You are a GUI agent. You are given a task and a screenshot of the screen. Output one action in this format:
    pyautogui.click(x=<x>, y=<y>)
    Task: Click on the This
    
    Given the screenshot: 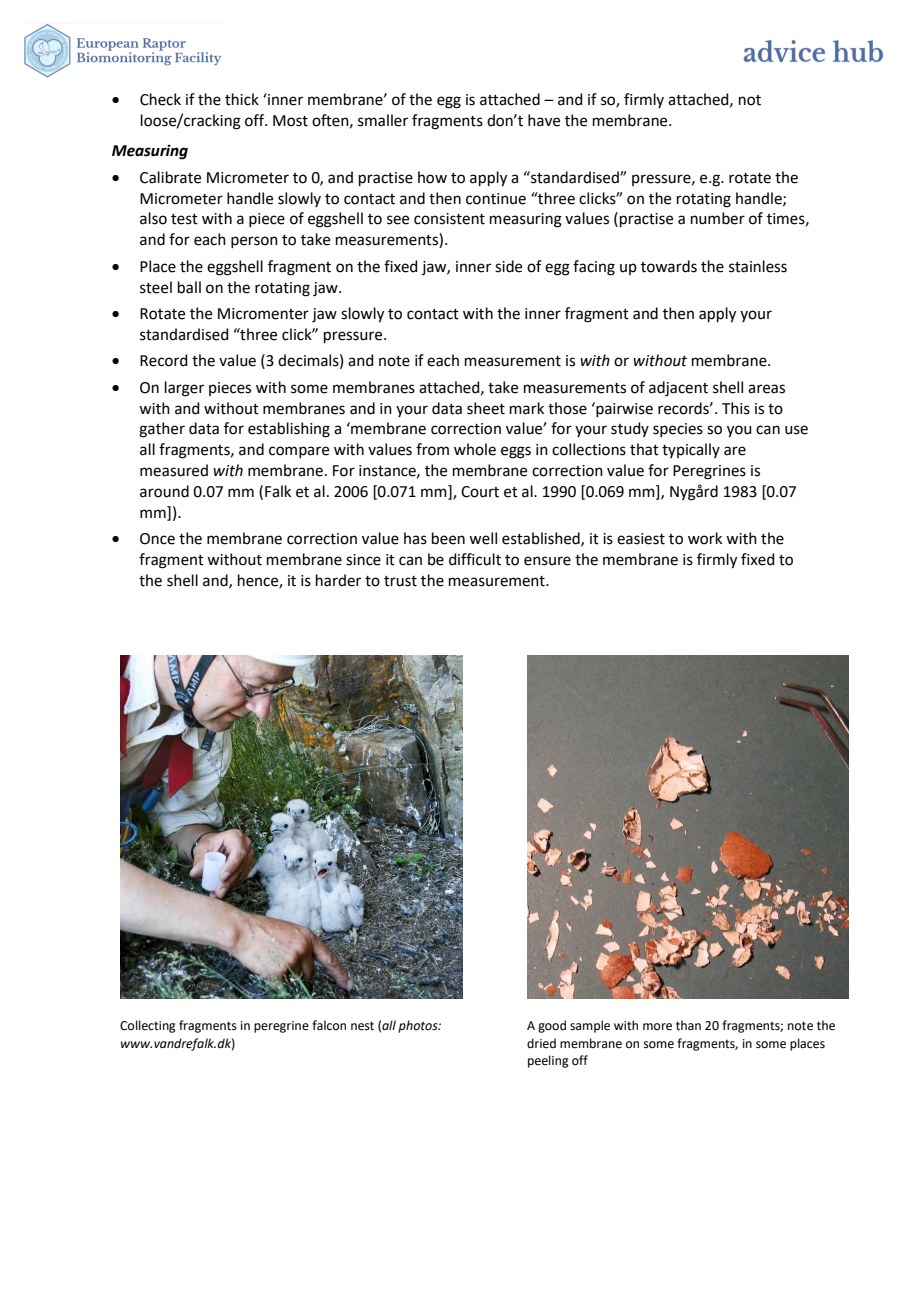 What is the action you would take?
    pyautogui.click(x=736, y=408)
